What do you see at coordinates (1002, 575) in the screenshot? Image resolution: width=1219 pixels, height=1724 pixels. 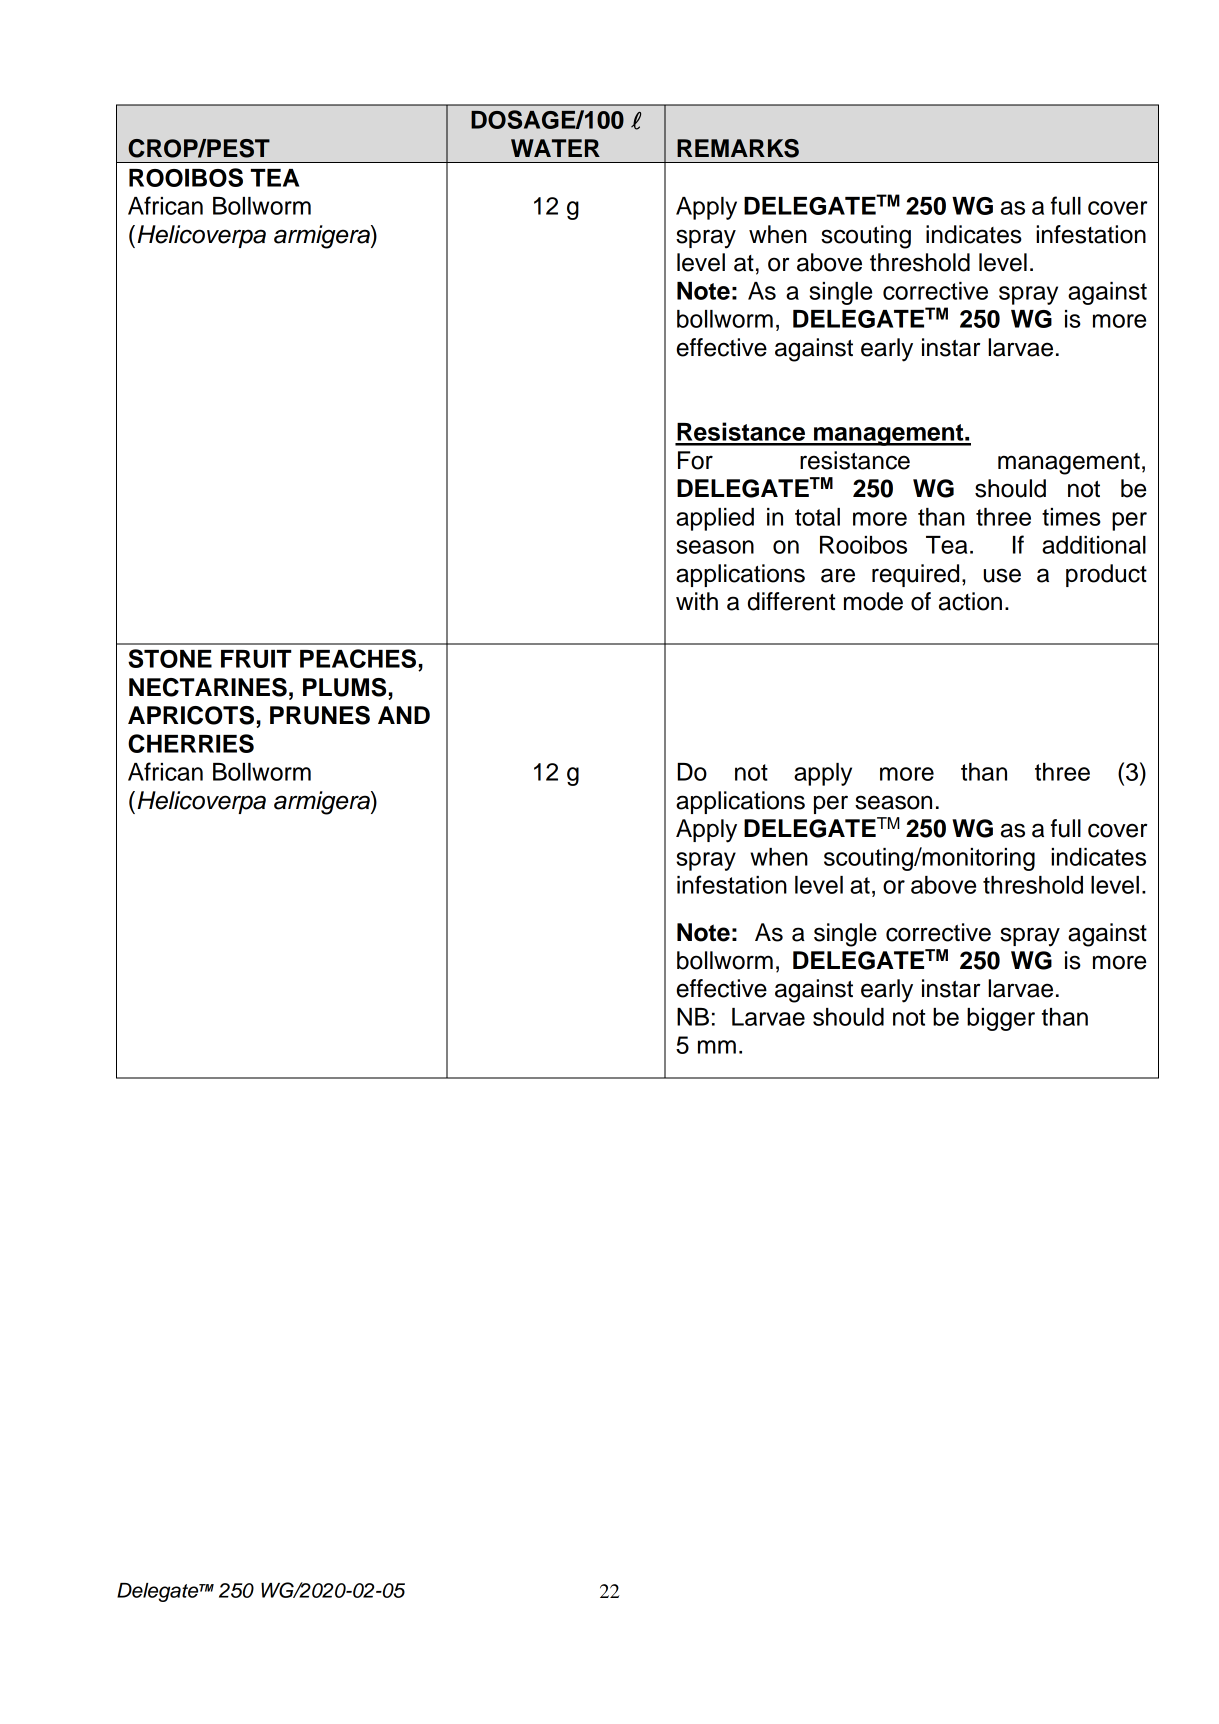 I see `use` at bounding box center [1002, 575].
